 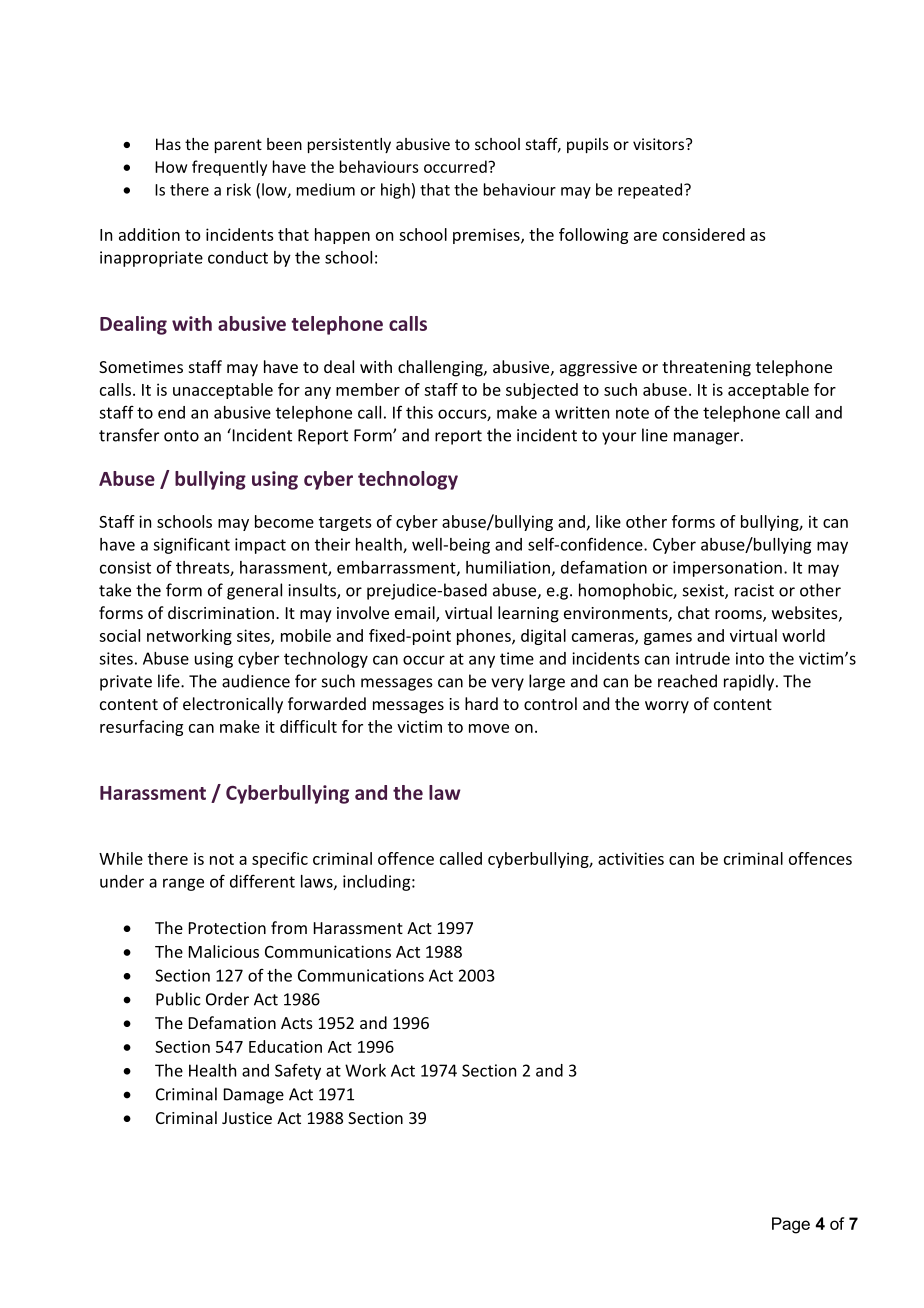 What do you see at coordinates (481, 703) in the screenshot?
I see `hard` at bounding box center [481, 703].
